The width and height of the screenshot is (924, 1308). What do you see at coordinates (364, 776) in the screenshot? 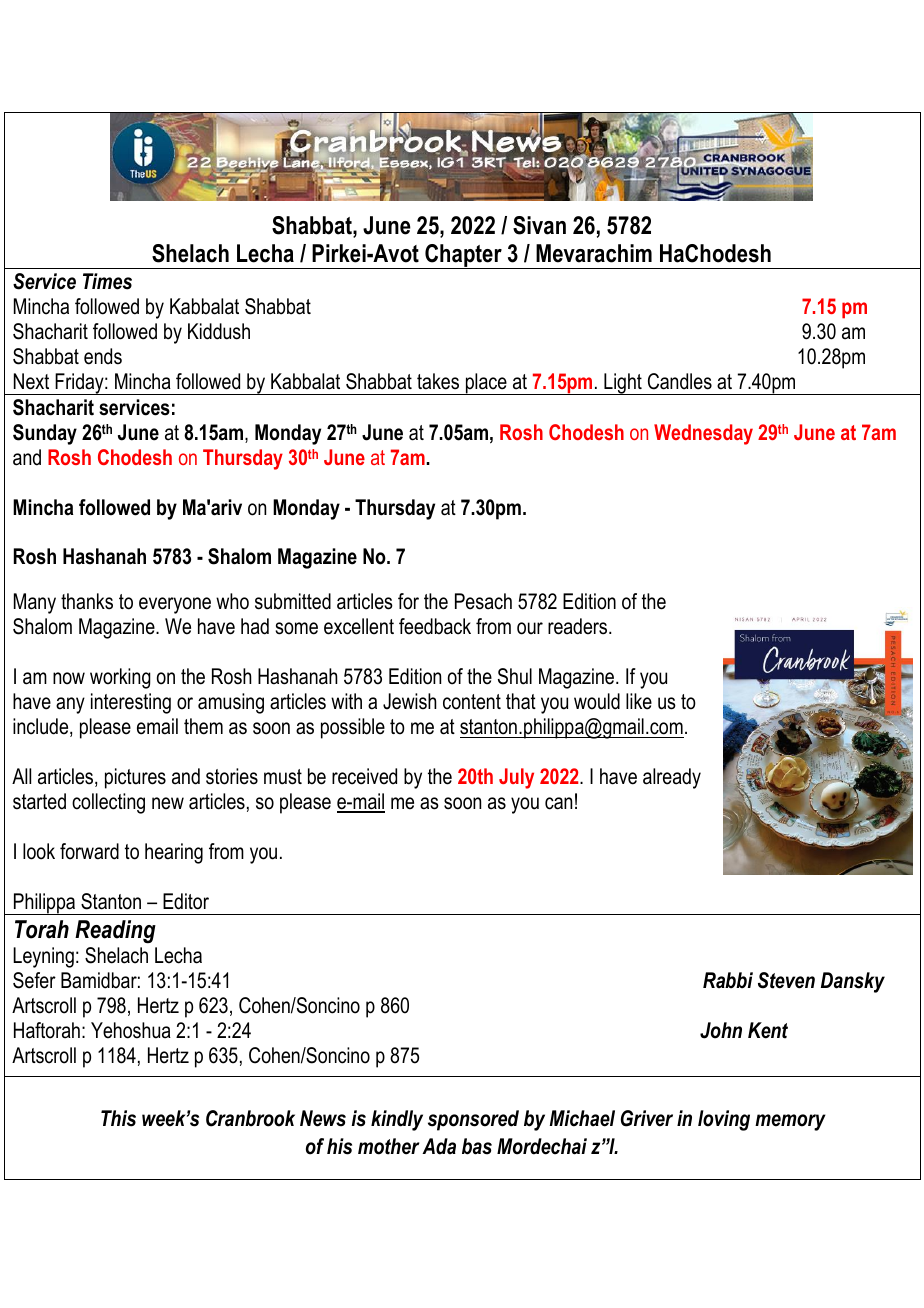
I see `received` at bounding box center [364, 776].
